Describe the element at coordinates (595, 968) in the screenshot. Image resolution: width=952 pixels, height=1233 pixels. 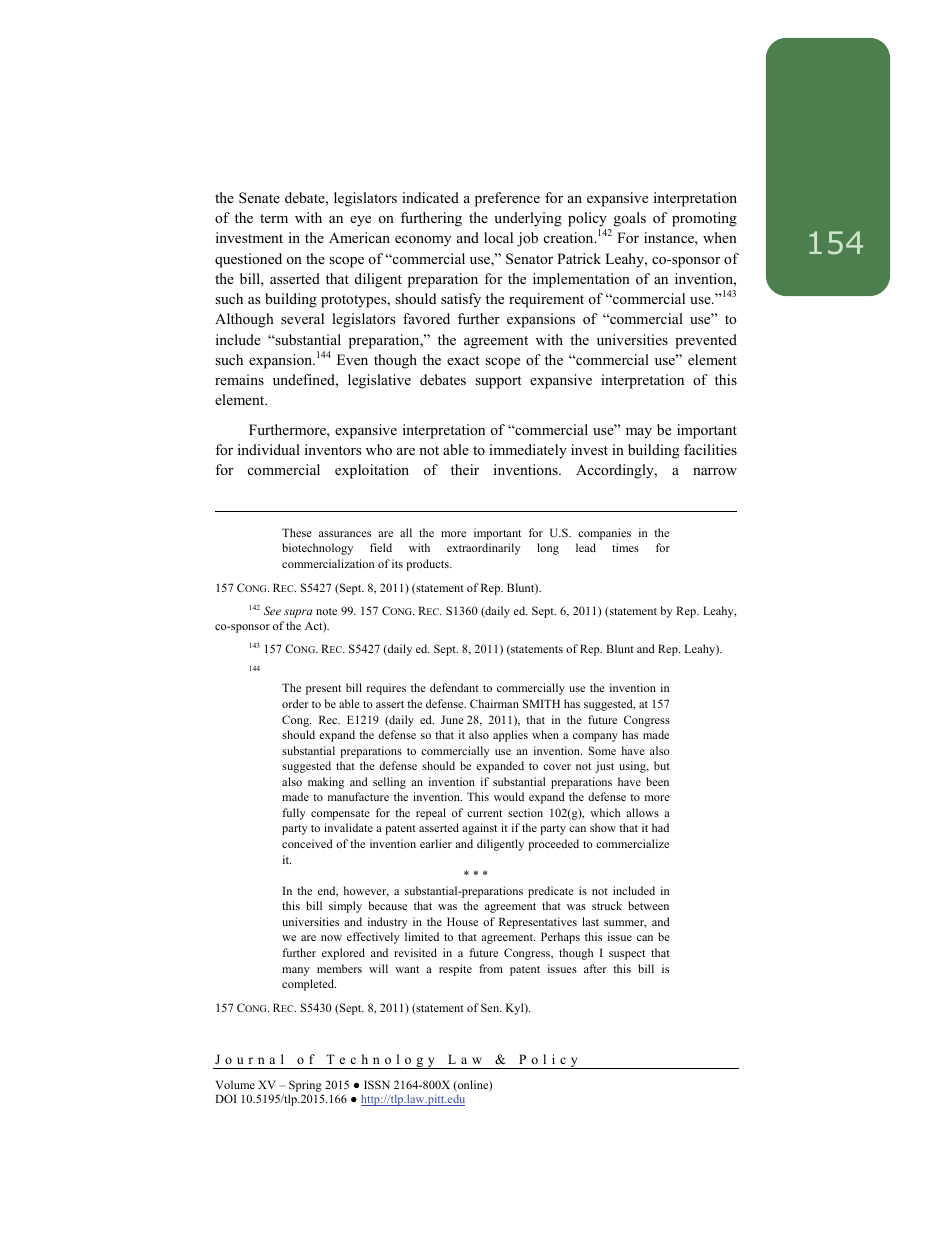
I see `after` at that location.
